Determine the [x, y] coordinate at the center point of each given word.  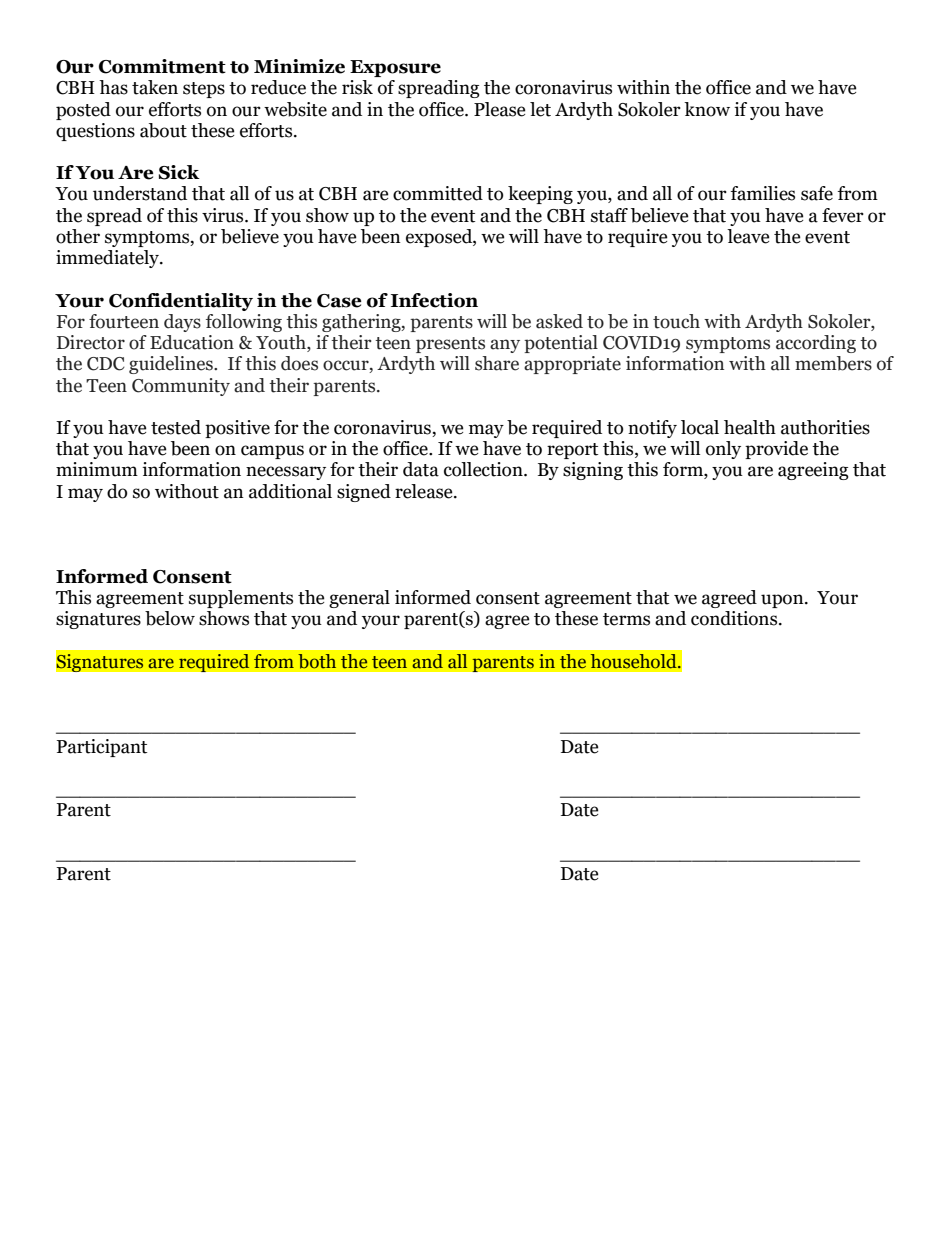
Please [500, 109]
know [707, 109]
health [750, 427]
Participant [102, 748]
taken [155, 87]
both [317, 661]
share [497, 363]
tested [176, 427]
